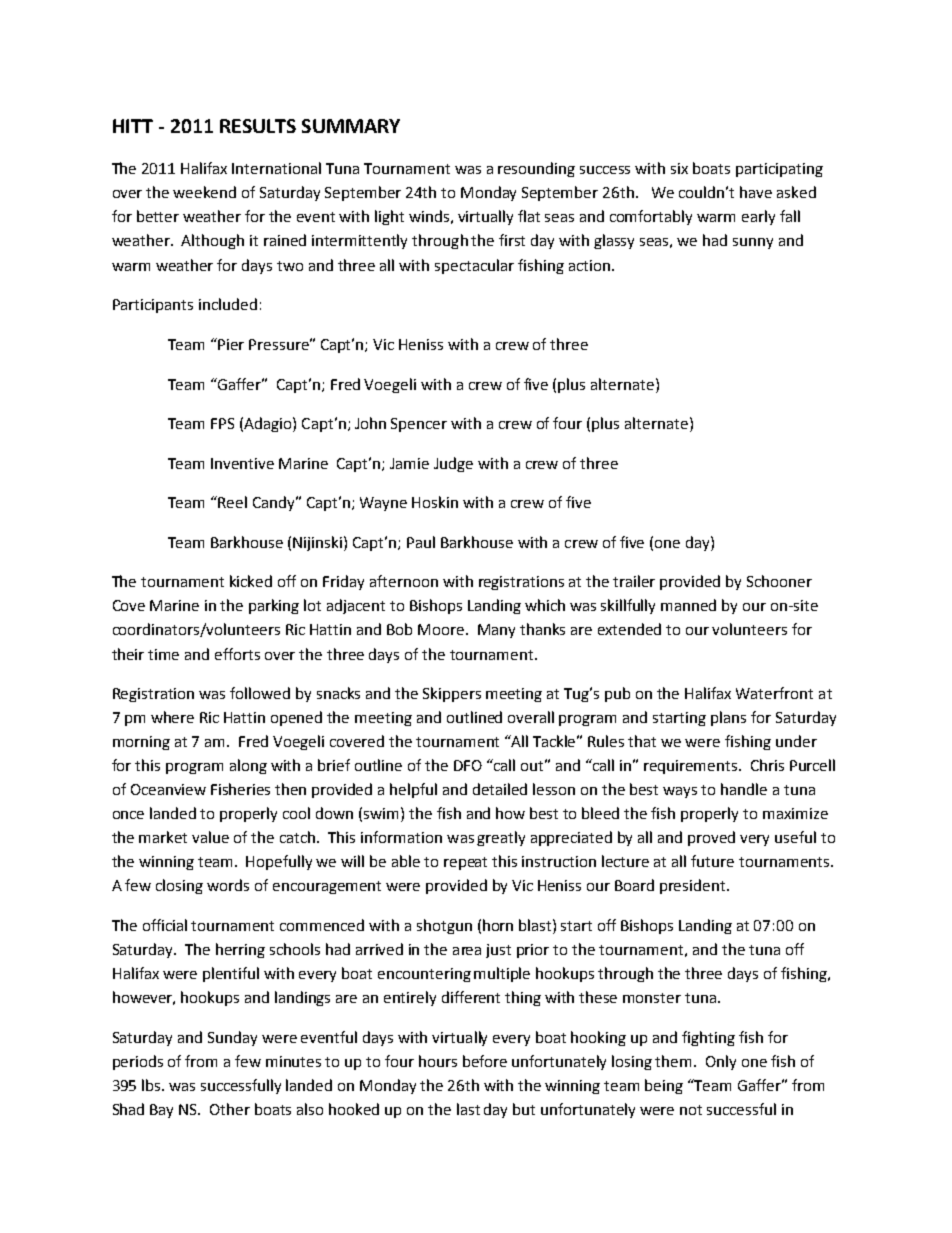 The width and height of the page is (952, 1233). What do you see at coordinates (496, 631) in the page?
I see `Many` at bounding box center [496, 631].
